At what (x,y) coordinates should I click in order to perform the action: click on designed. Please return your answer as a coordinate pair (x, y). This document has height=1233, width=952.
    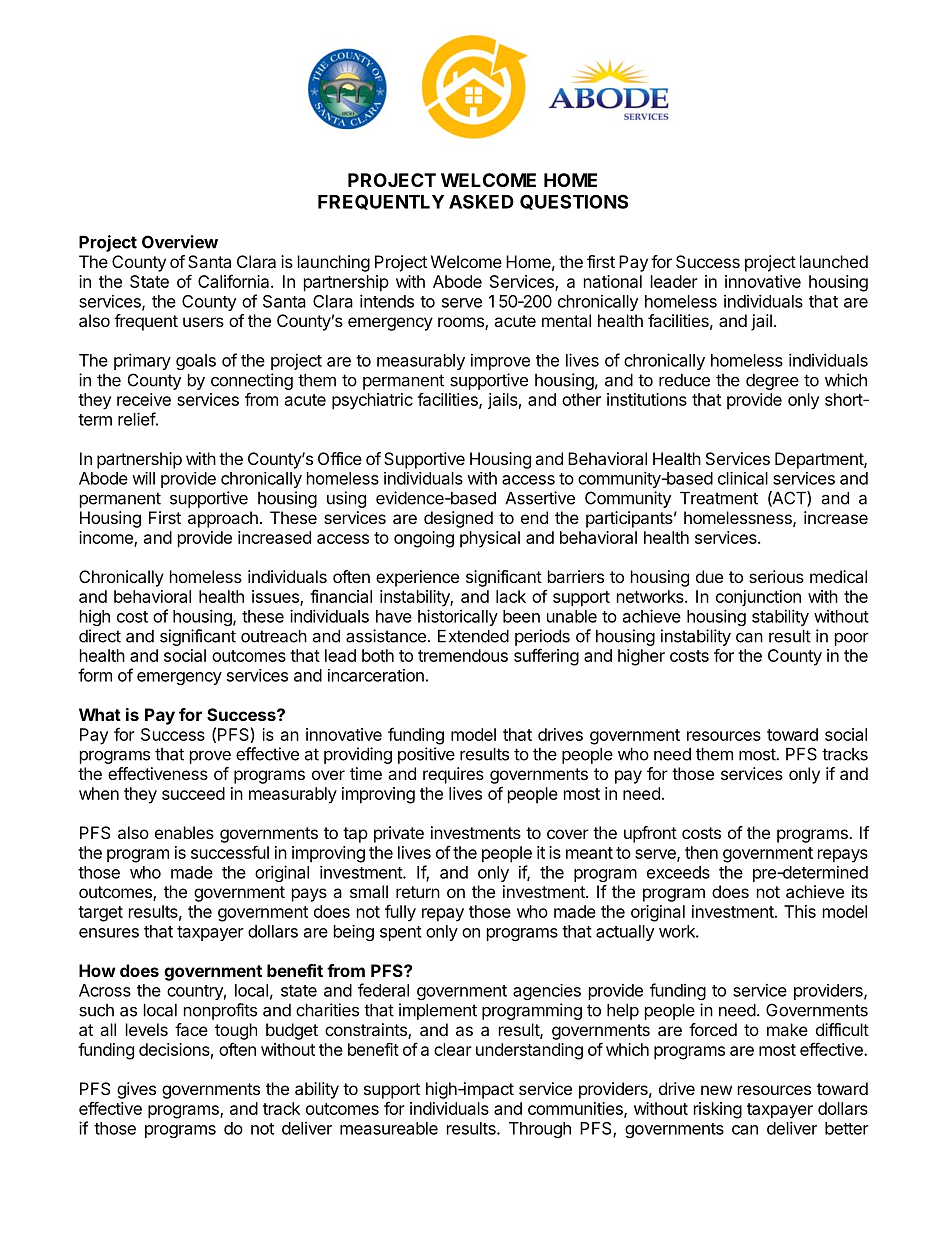
    Looking at the image, I should click on (458, 519).
